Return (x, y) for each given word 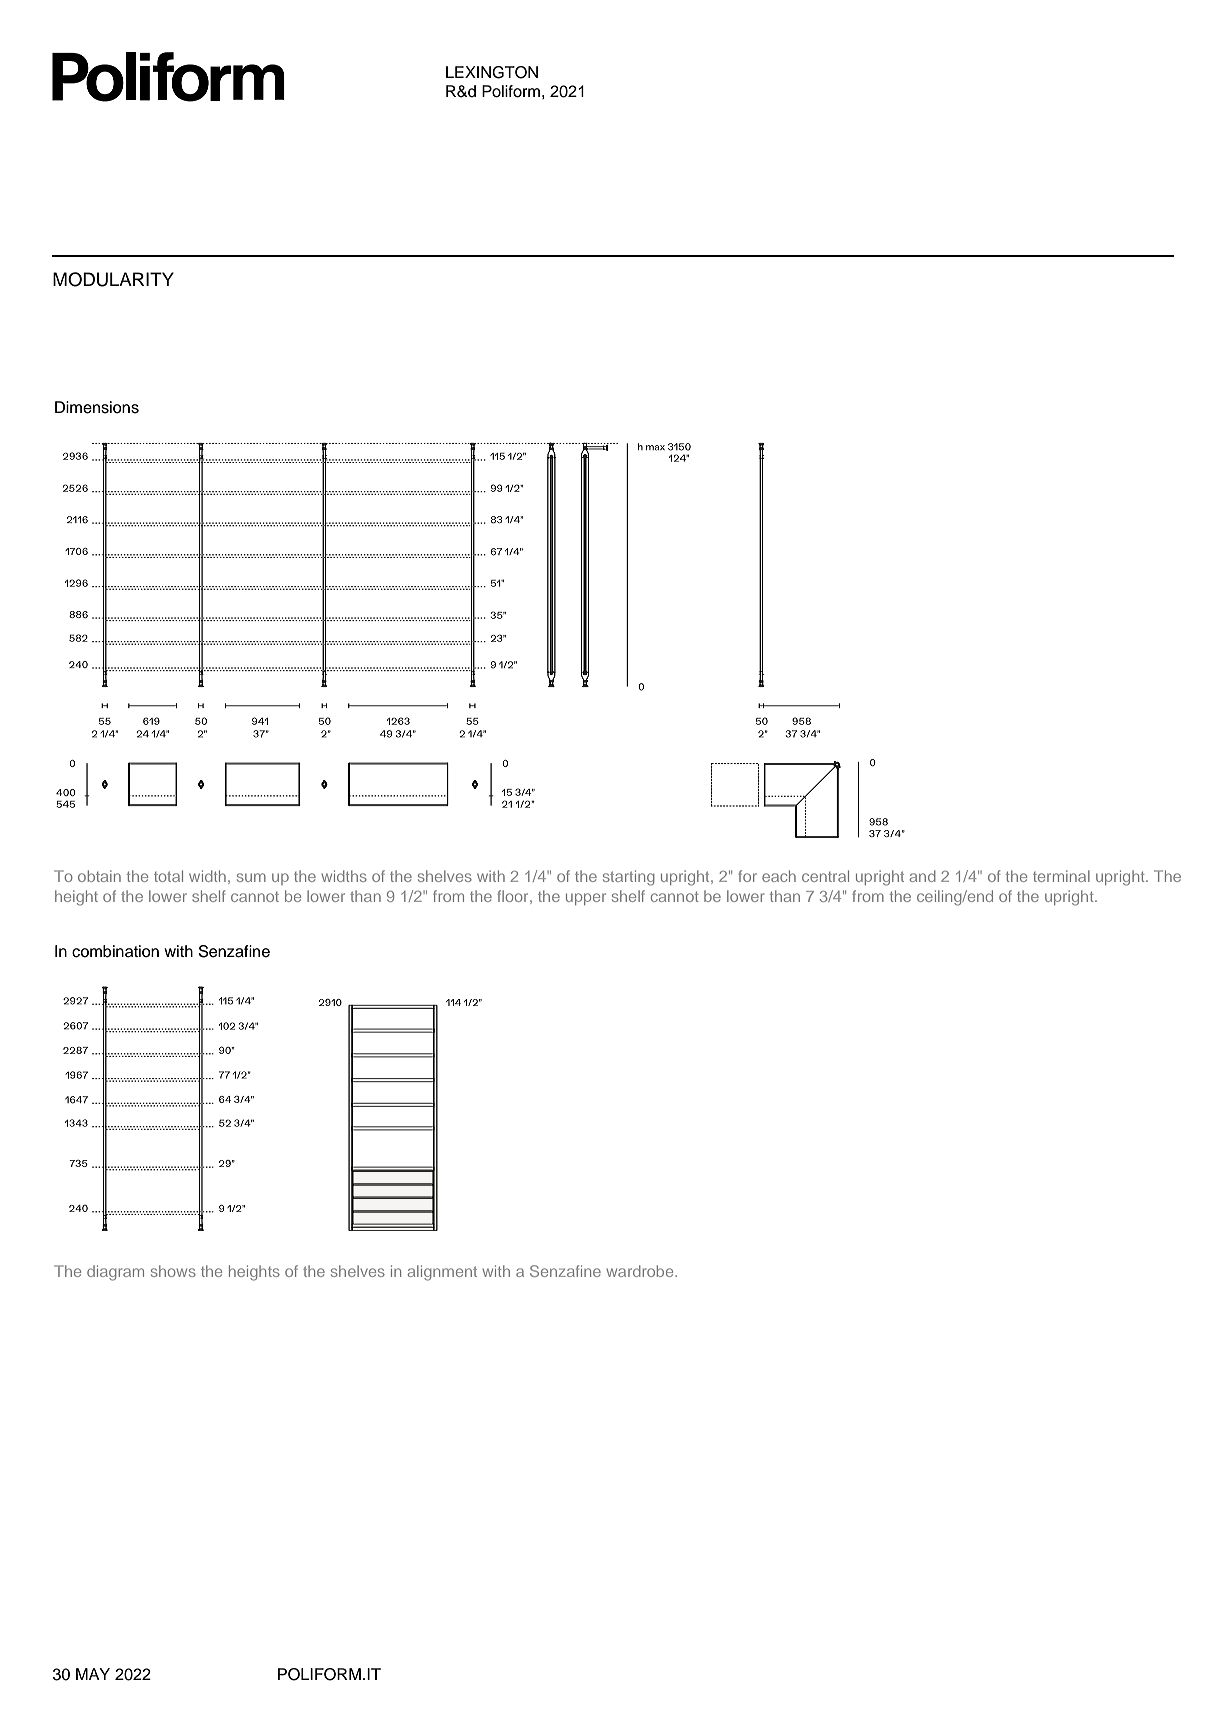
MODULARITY (113, 279)
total (168, 876)
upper (586, 899)
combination (115, 951)
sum (251, 877)
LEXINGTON (492, 72)
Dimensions (97, 407)
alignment (442, 1273)
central (825, 876)
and (923, 876)
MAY (93, 1674)
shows (173, 1271)
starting (629, 878)
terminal (1061, 876)
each (779, 876)
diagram (115, 1273)
